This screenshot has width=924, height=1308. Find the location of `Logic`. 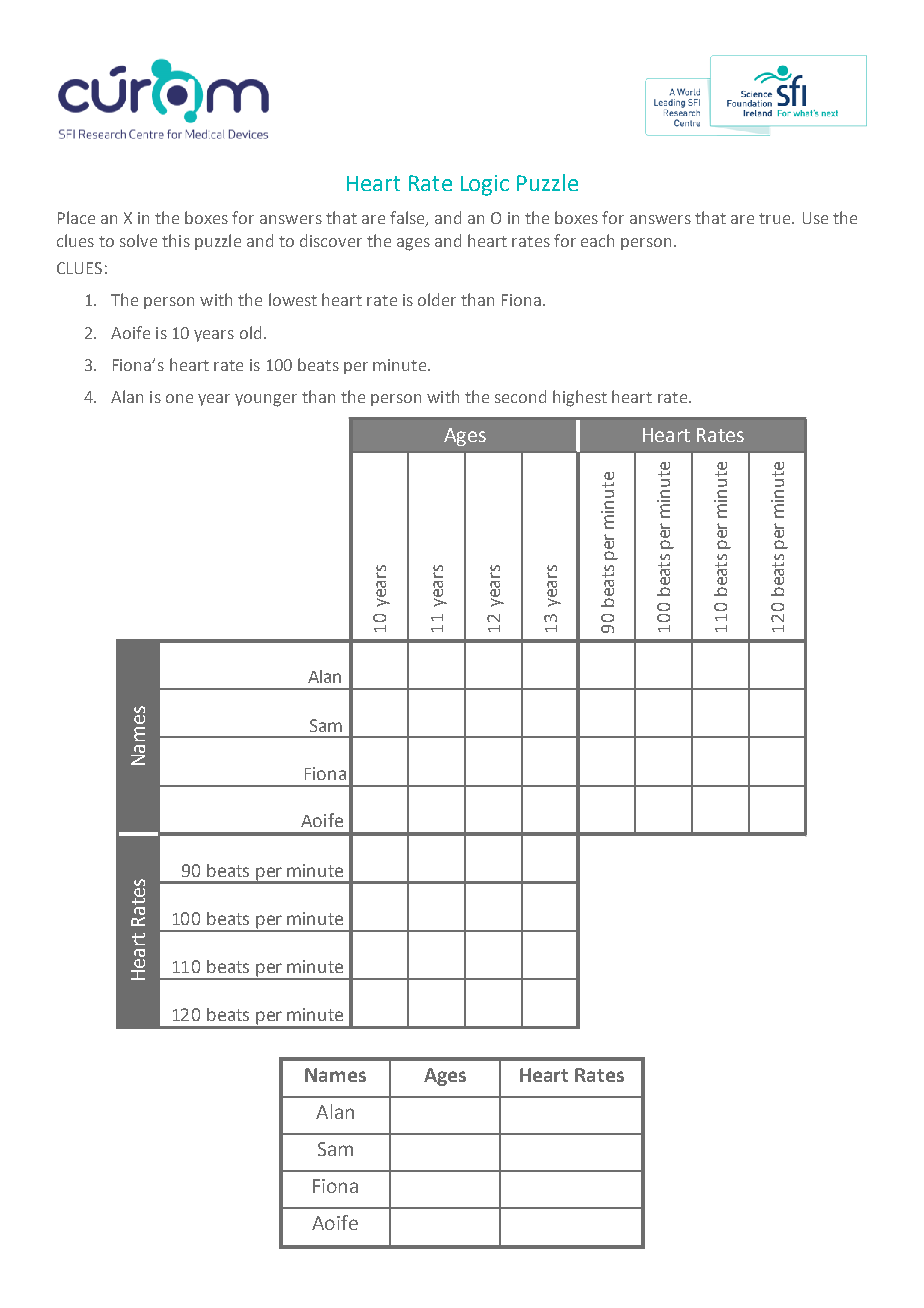

Logic is located at coordinates (485, 185).
